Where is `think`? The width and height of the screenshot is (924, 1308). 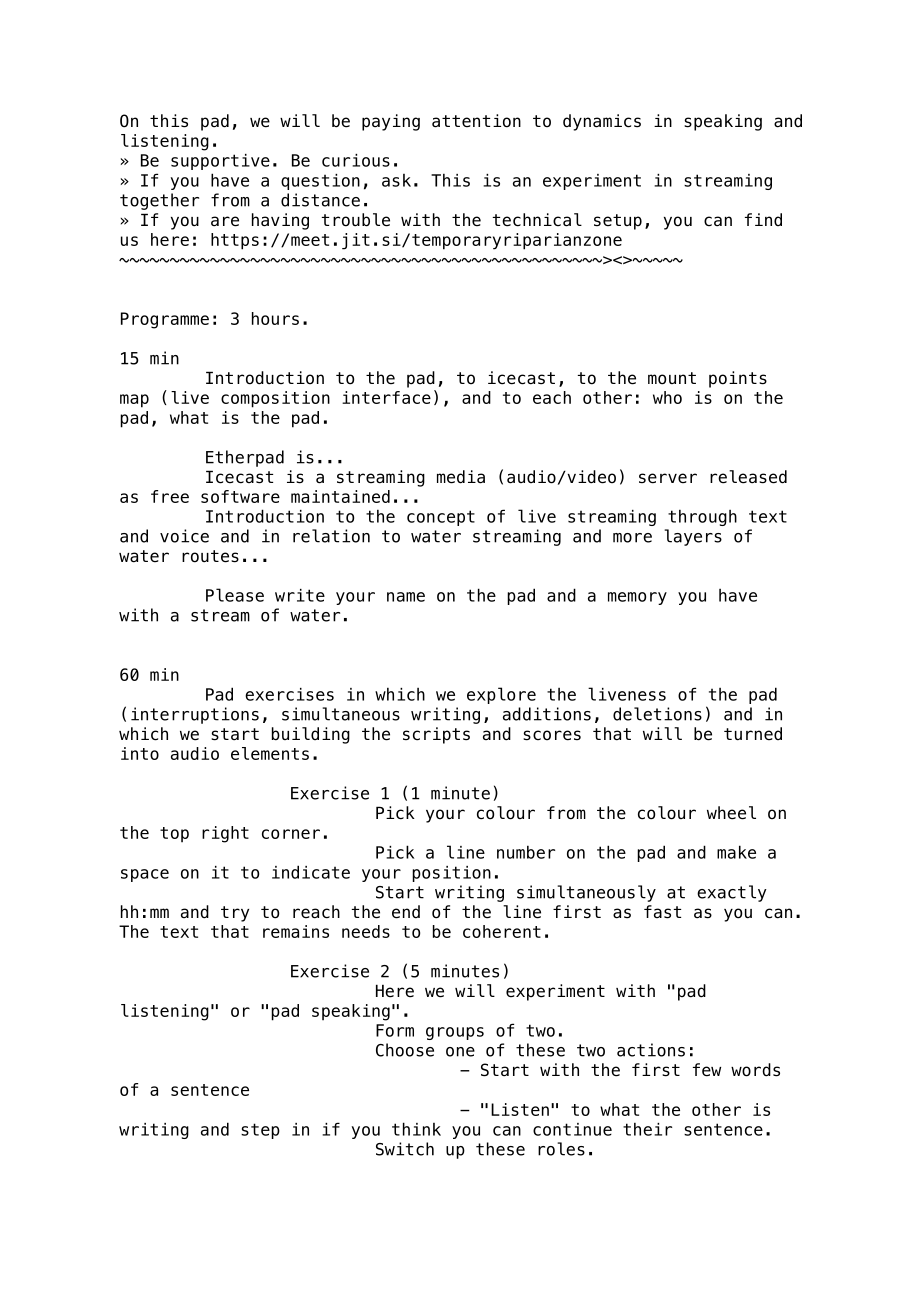 think is located at coordinates (416, 1129).
